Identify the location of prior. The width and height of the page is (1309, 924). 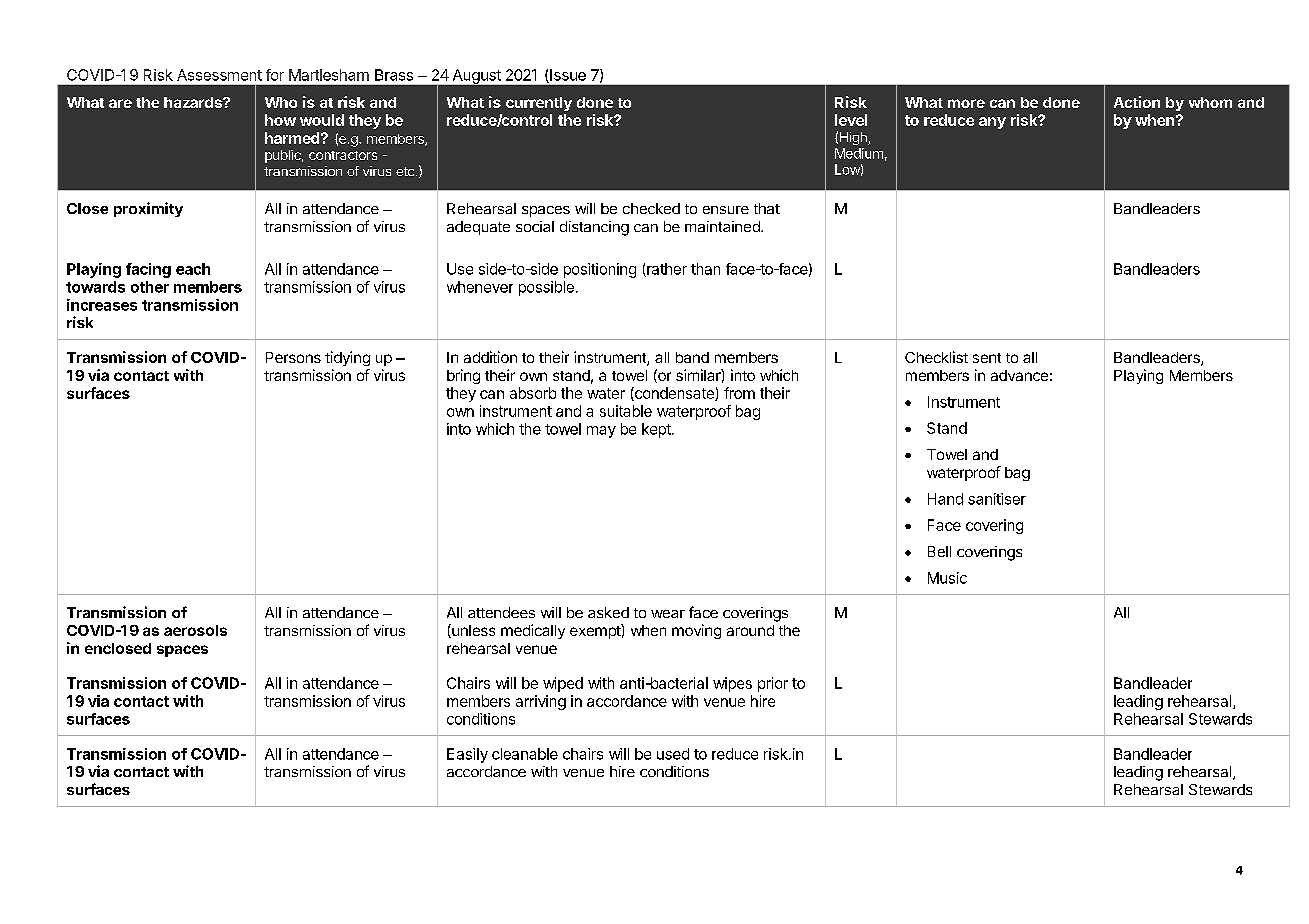
(773, 684).
